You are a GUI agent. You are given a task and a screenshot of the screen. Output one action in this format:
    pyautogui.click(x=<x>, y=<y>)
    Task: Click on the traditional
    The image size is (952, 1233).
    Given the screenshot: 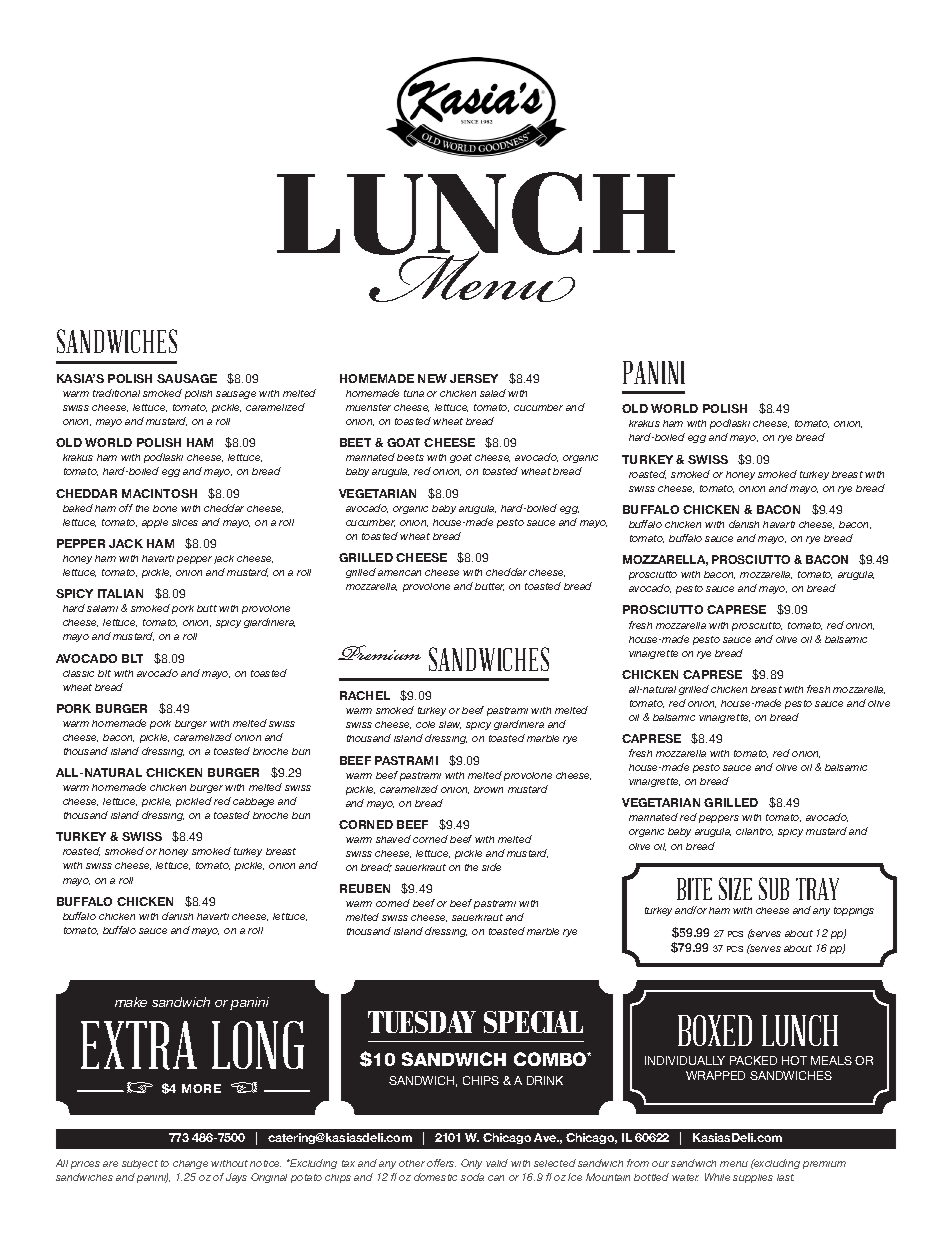 What is the action you would take?
    pyautogui.click(x=116, y=393)
